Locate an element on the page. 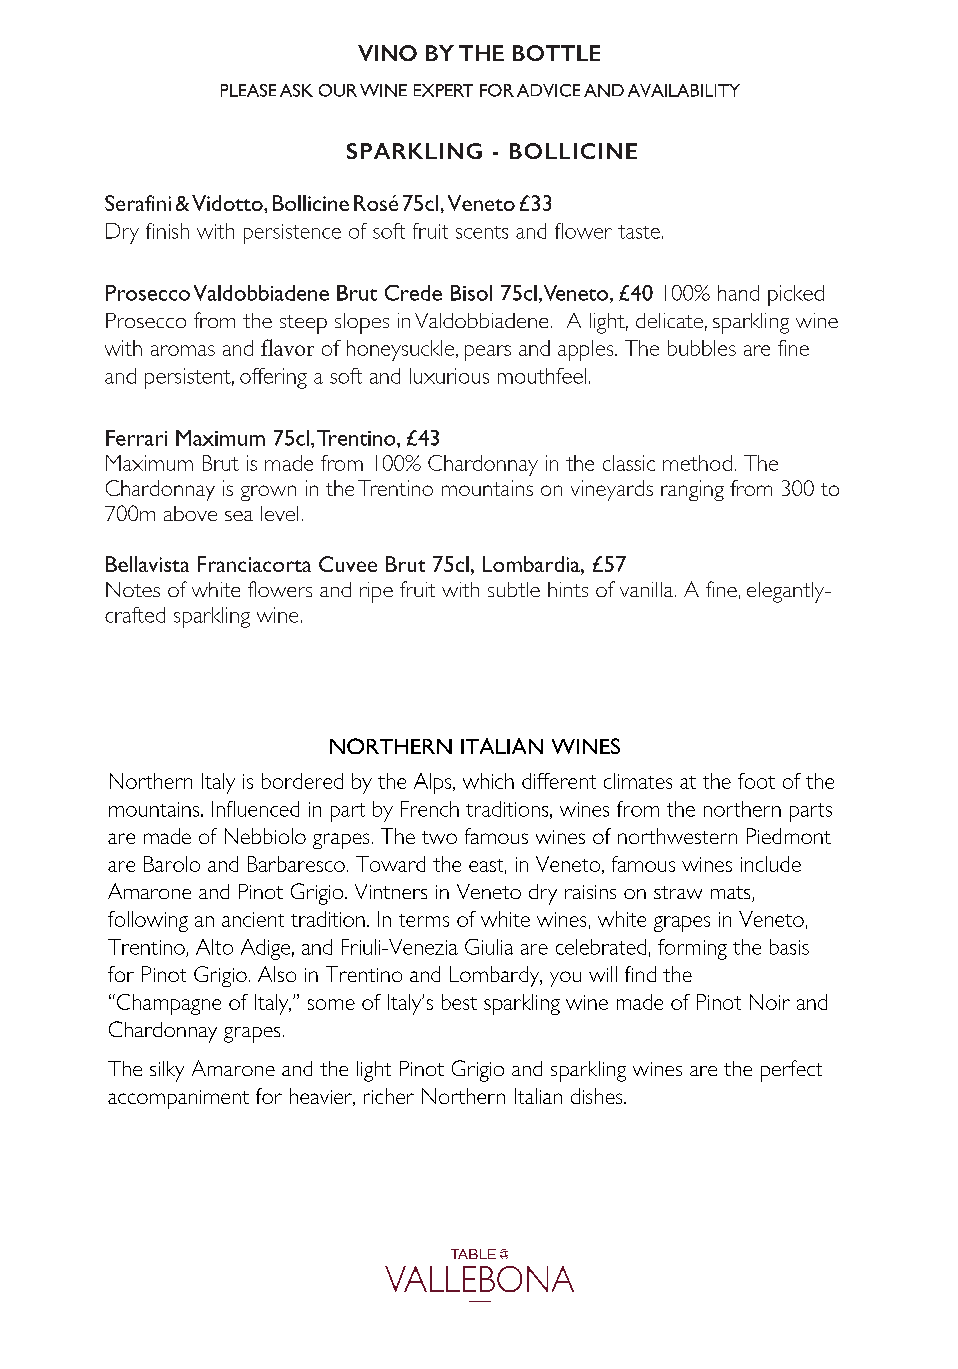 The image size is (958, 1369). perfect is located at coordinates (791, 1071).
